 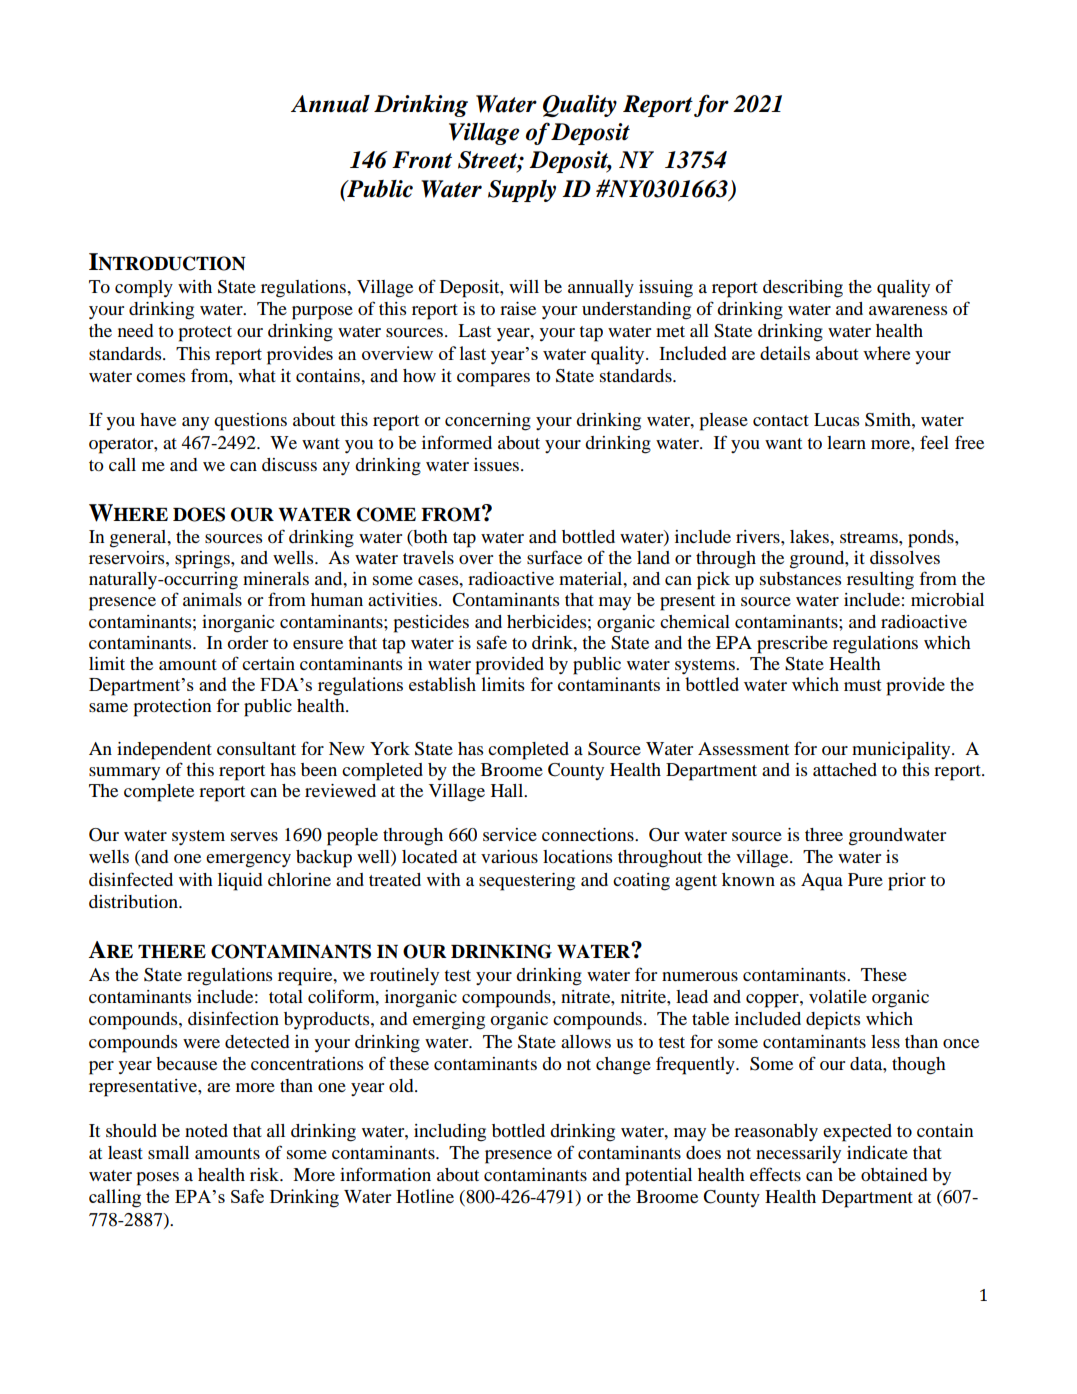 What do you see at coordinates (442, 684) in the page?
I see `establish` at bounding box center [442, 684].
